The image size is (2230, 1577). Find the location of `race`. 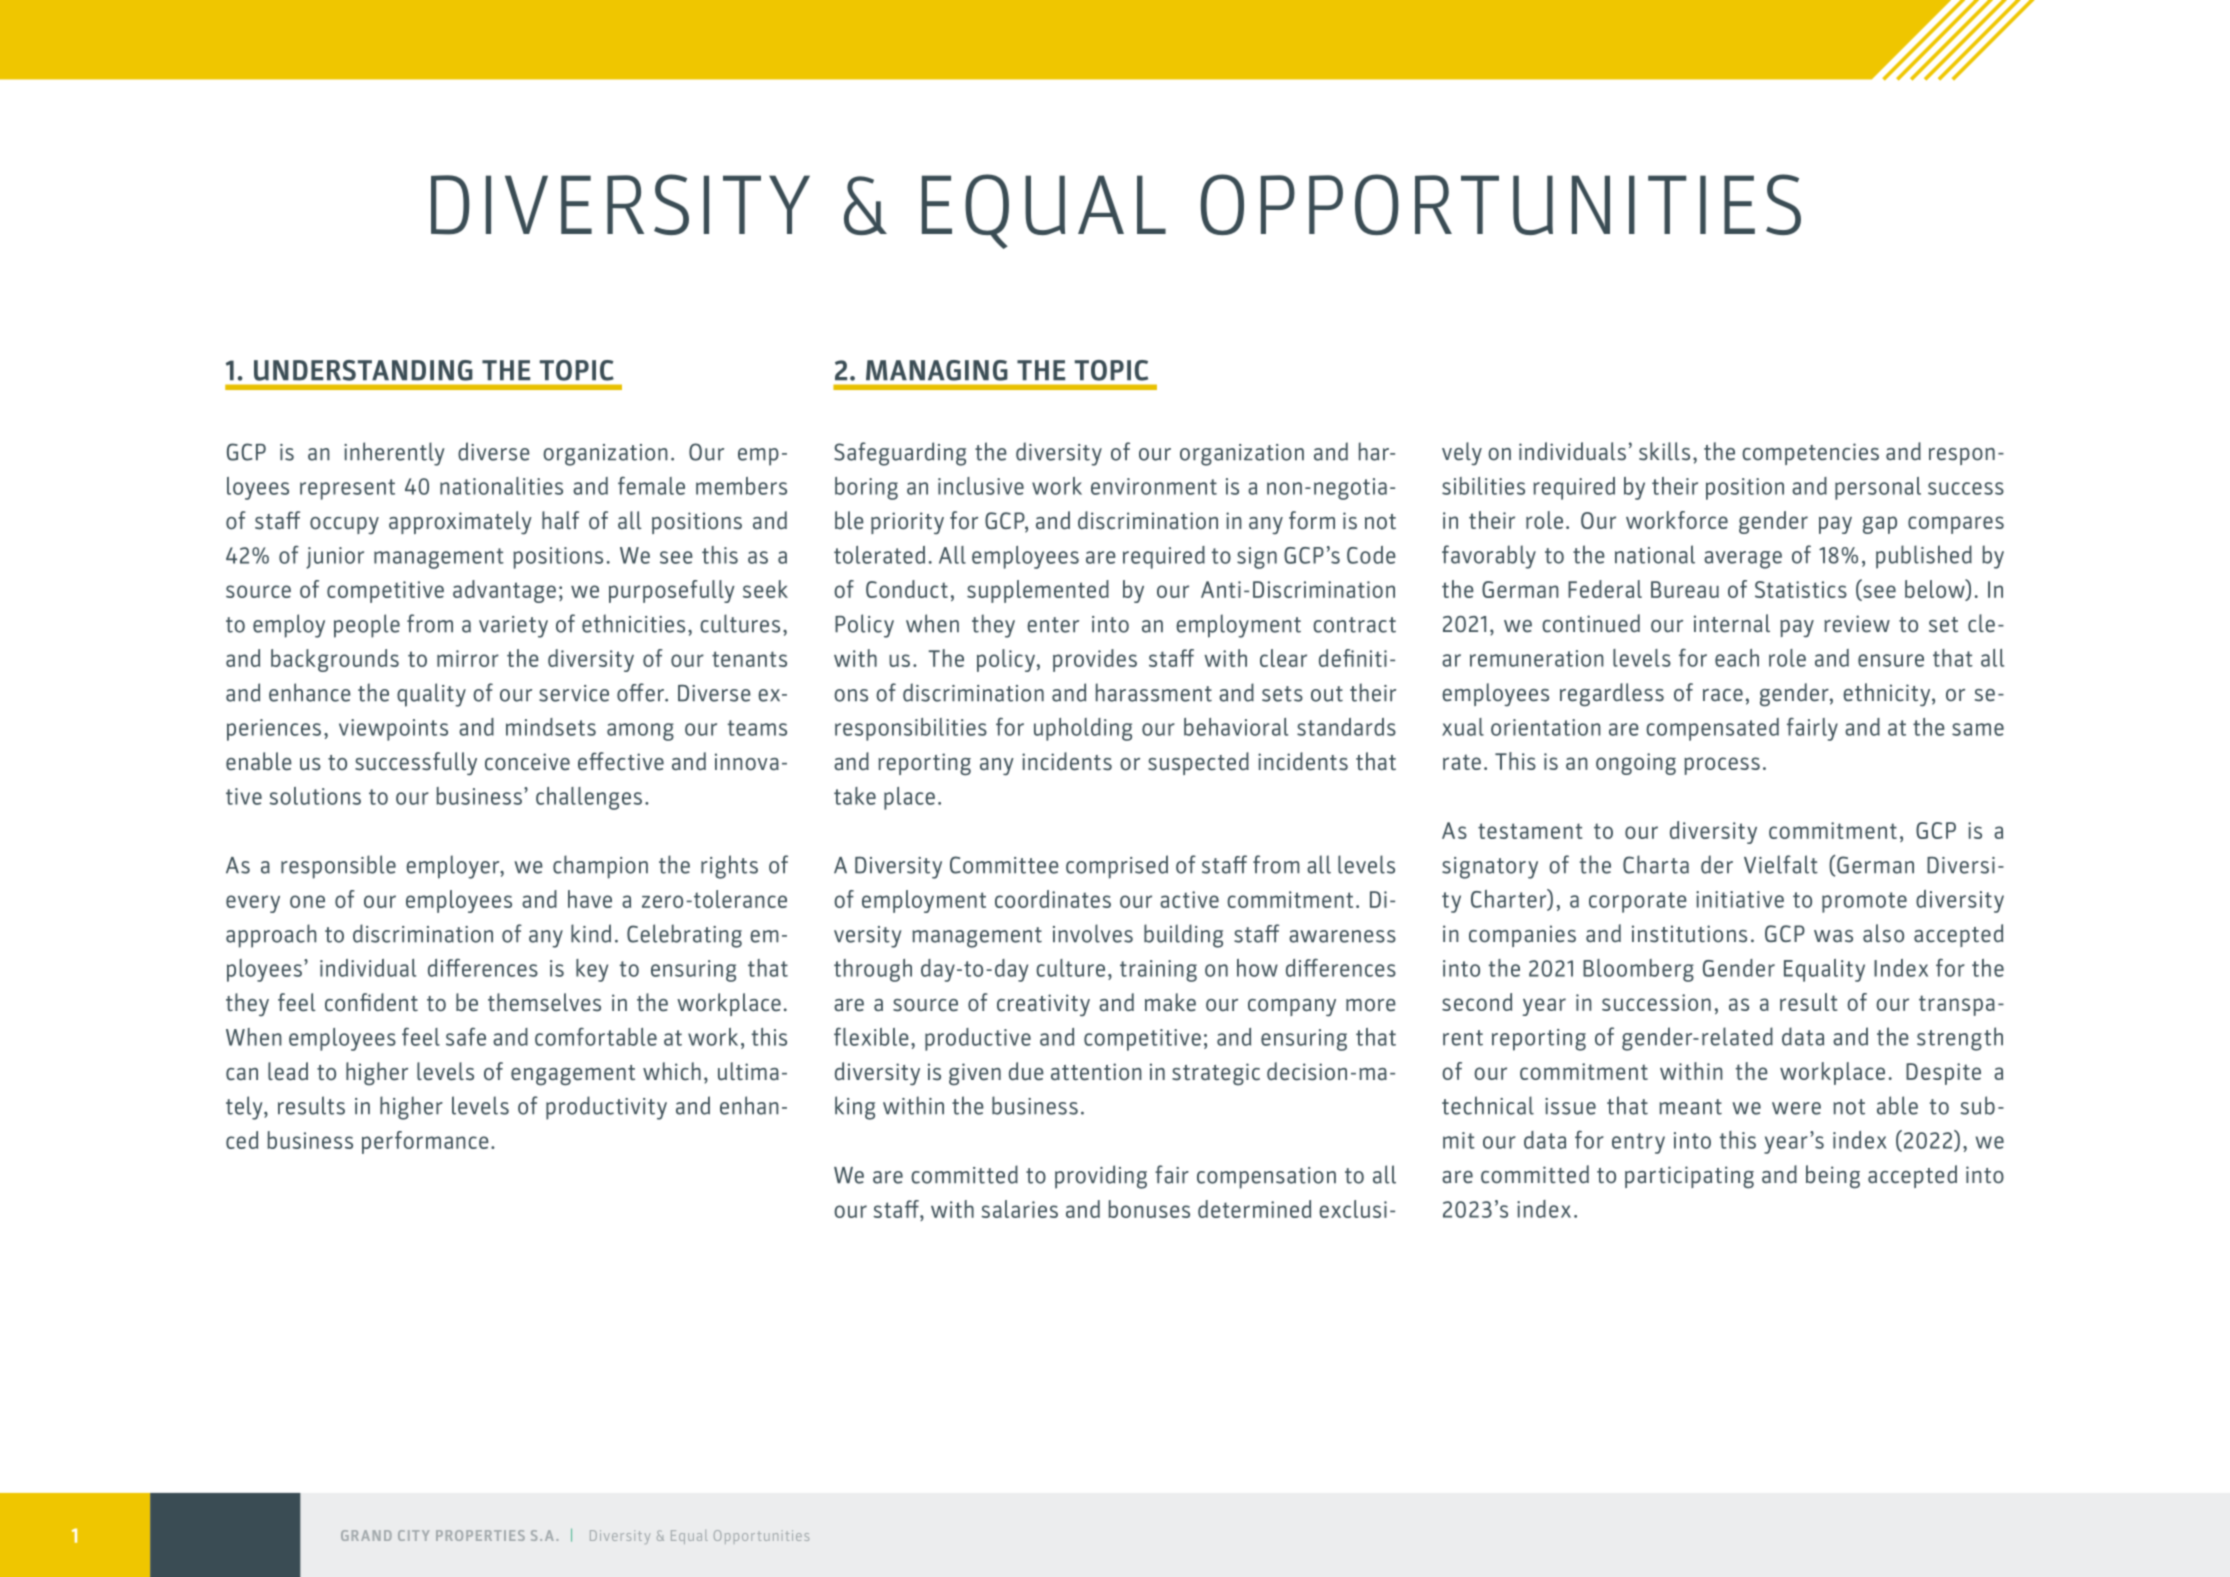

race is located at coordinates (1723, 695).
